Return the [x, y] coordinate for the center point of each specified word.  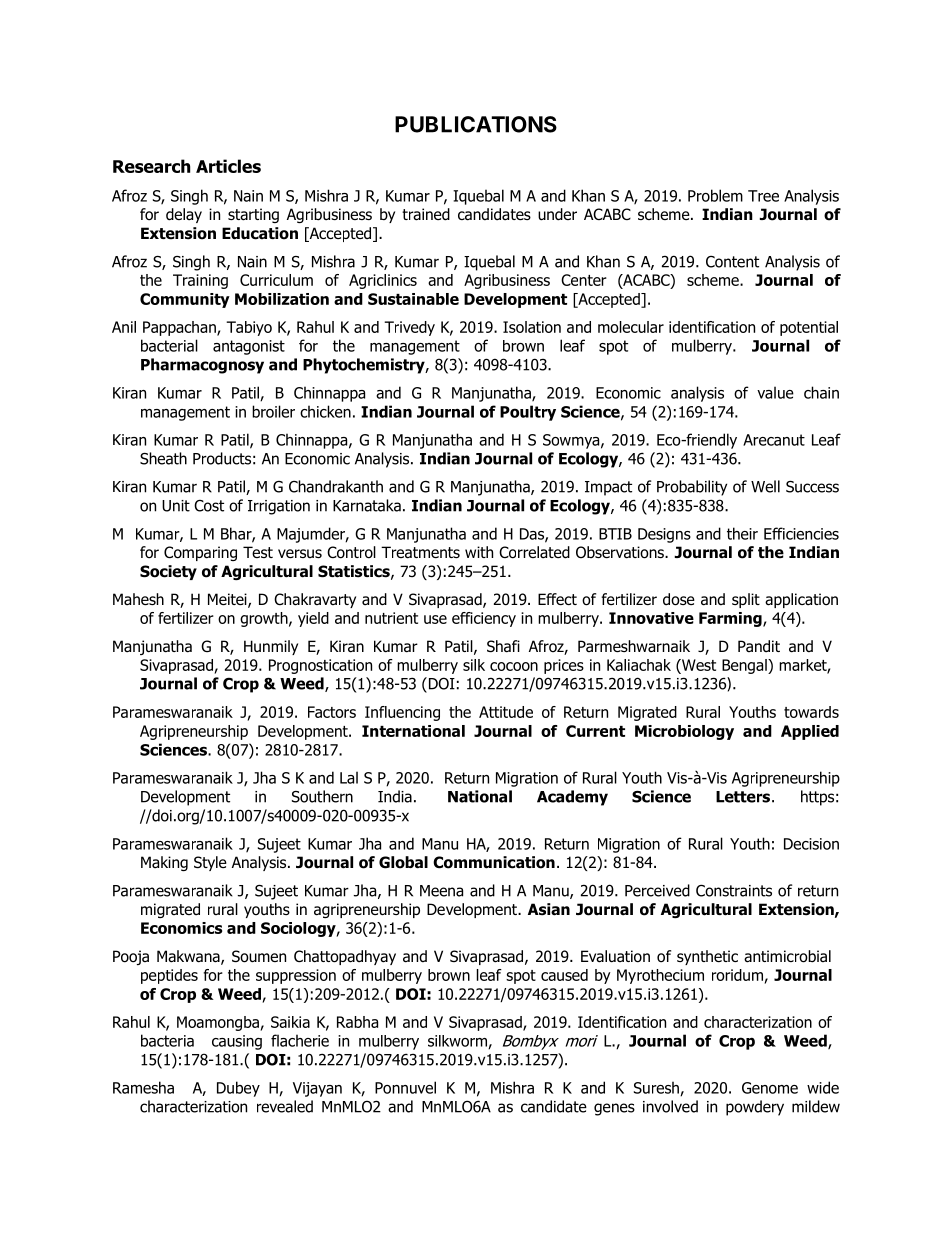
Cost [209, 506]
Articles [228, 166]
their [742, 533]
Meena [441, 891]
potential [809, 328]
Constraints [734, 890]
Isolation [532, 327]
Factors [332, 712]
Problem [715, 195]
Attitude [506, 712]
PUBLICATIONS [476, 124]
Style [210, 863]
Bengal [745, 666]
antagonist [249, 347]
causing [237, 1042]
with [479, 552]
